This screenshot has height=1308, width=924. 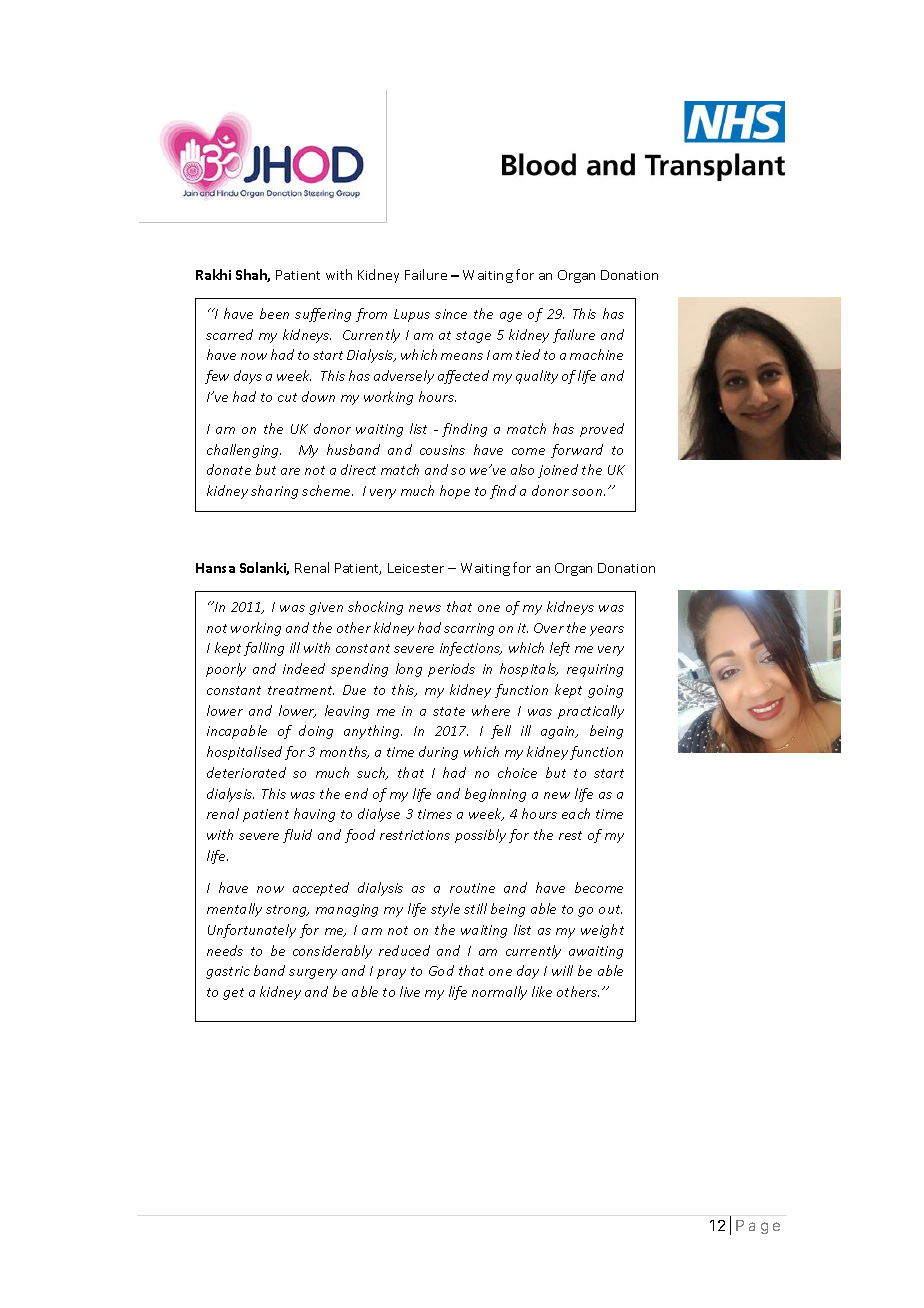 I want to click on Lupus, so click(x=412, y=315).
